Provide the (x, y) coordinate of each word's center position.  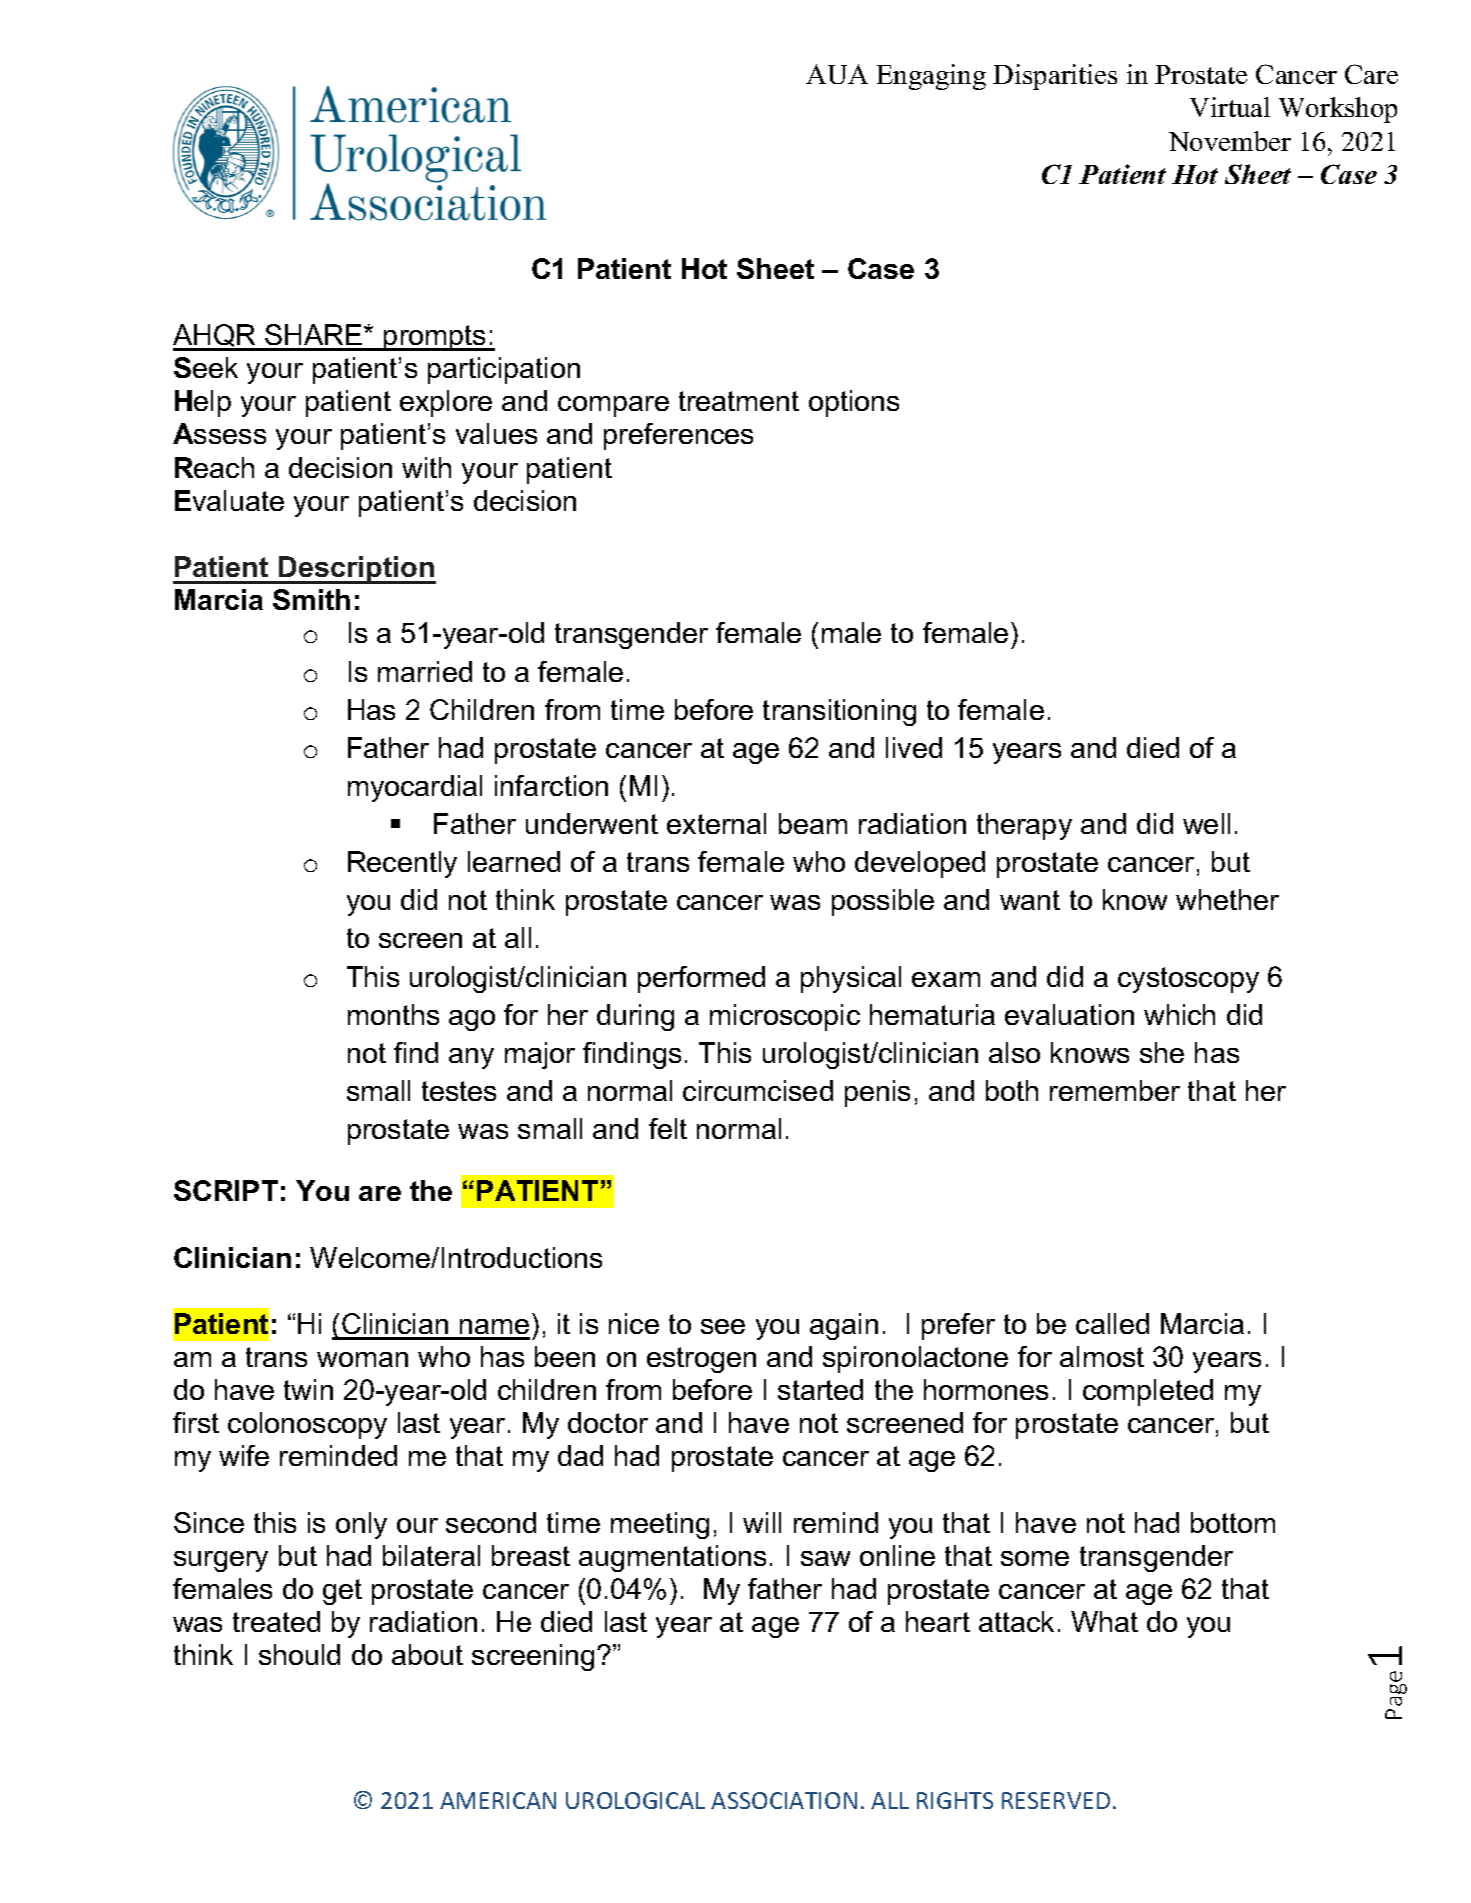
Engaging (931, 77)
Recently (402, 864)
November (1230, 141)
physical (851, 979)
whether (1227, 899)
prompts (435, 338)
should (299, 1654)
